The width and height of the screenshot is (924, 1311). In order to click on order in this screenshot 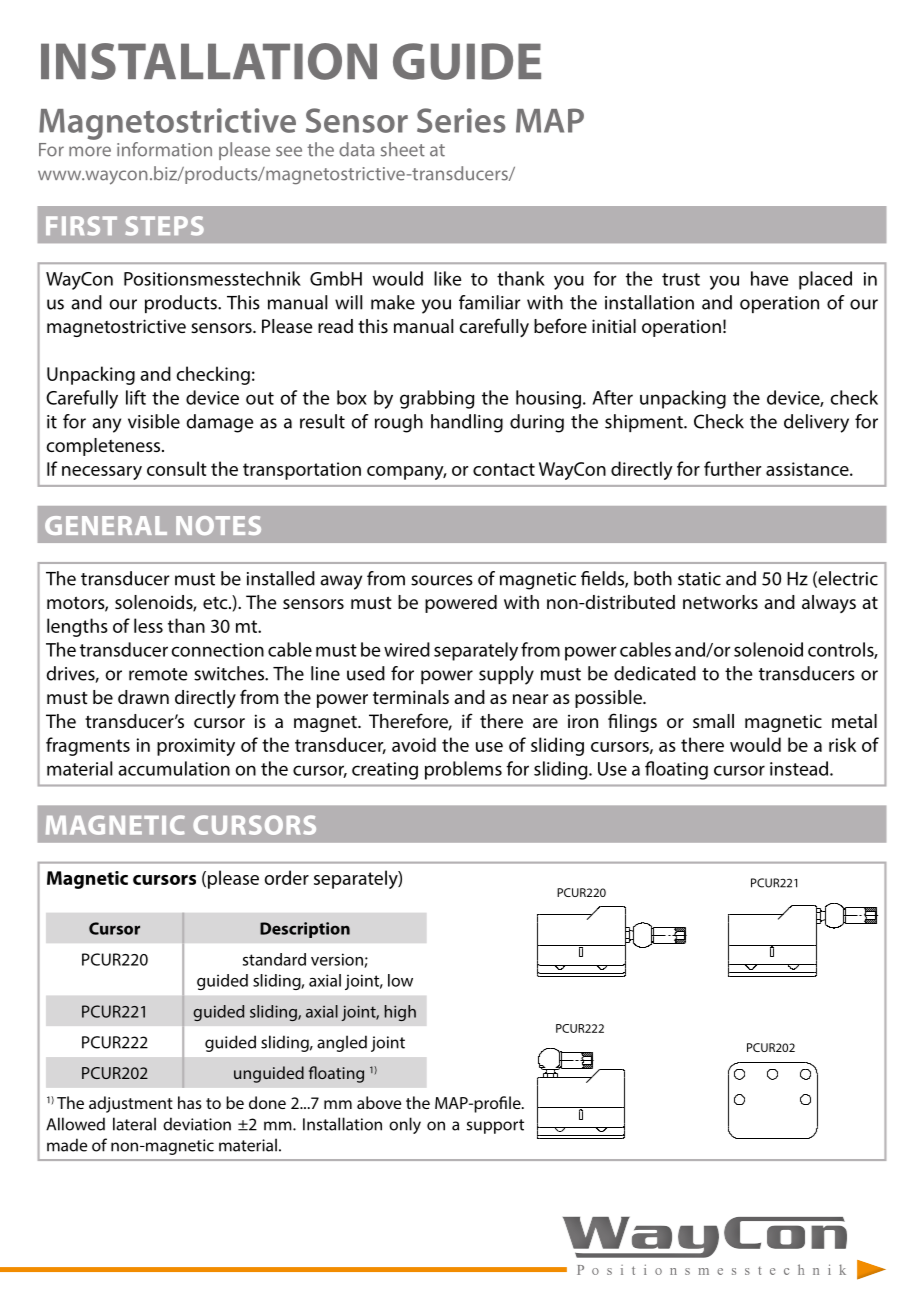, I will do `click(287, 877)`.
